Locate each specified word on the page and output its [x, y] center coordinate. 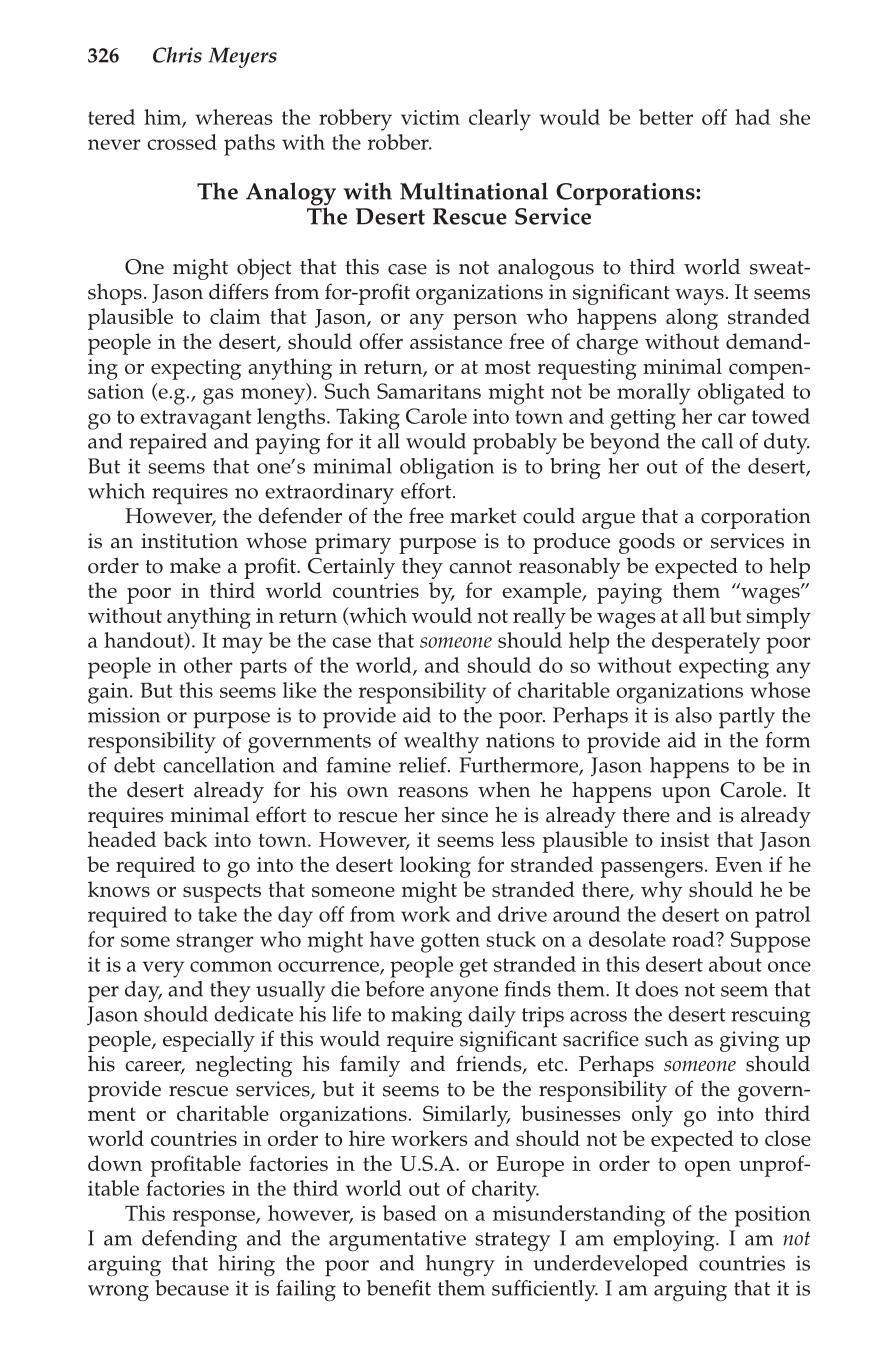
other [208, 665]
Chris [177, 55]
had [752, 117]
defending [189, 1240]
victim [430, 117]
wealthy [441, 742]
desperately [706, 643]
